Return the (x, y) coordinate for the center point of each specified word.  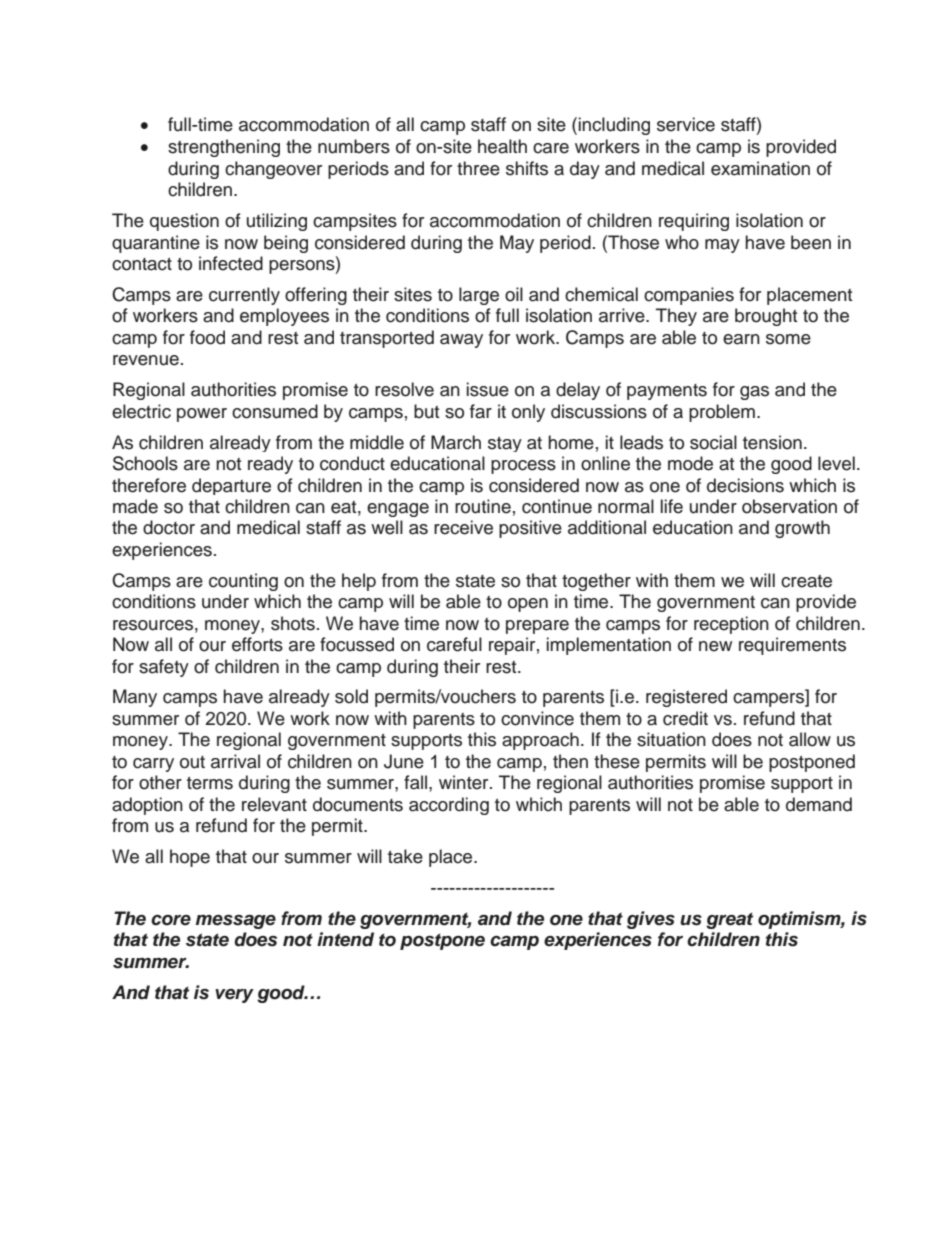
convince (537, 718)
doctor (169, 527)
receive (463, 527)
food (207, 337)
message (236, 922)
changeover (273, 170)
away (461, 341)
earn (741, 339)
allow (810, 739)
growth (802, 529)
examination (760, 168)
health (502, 146)
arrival (235, 761)
